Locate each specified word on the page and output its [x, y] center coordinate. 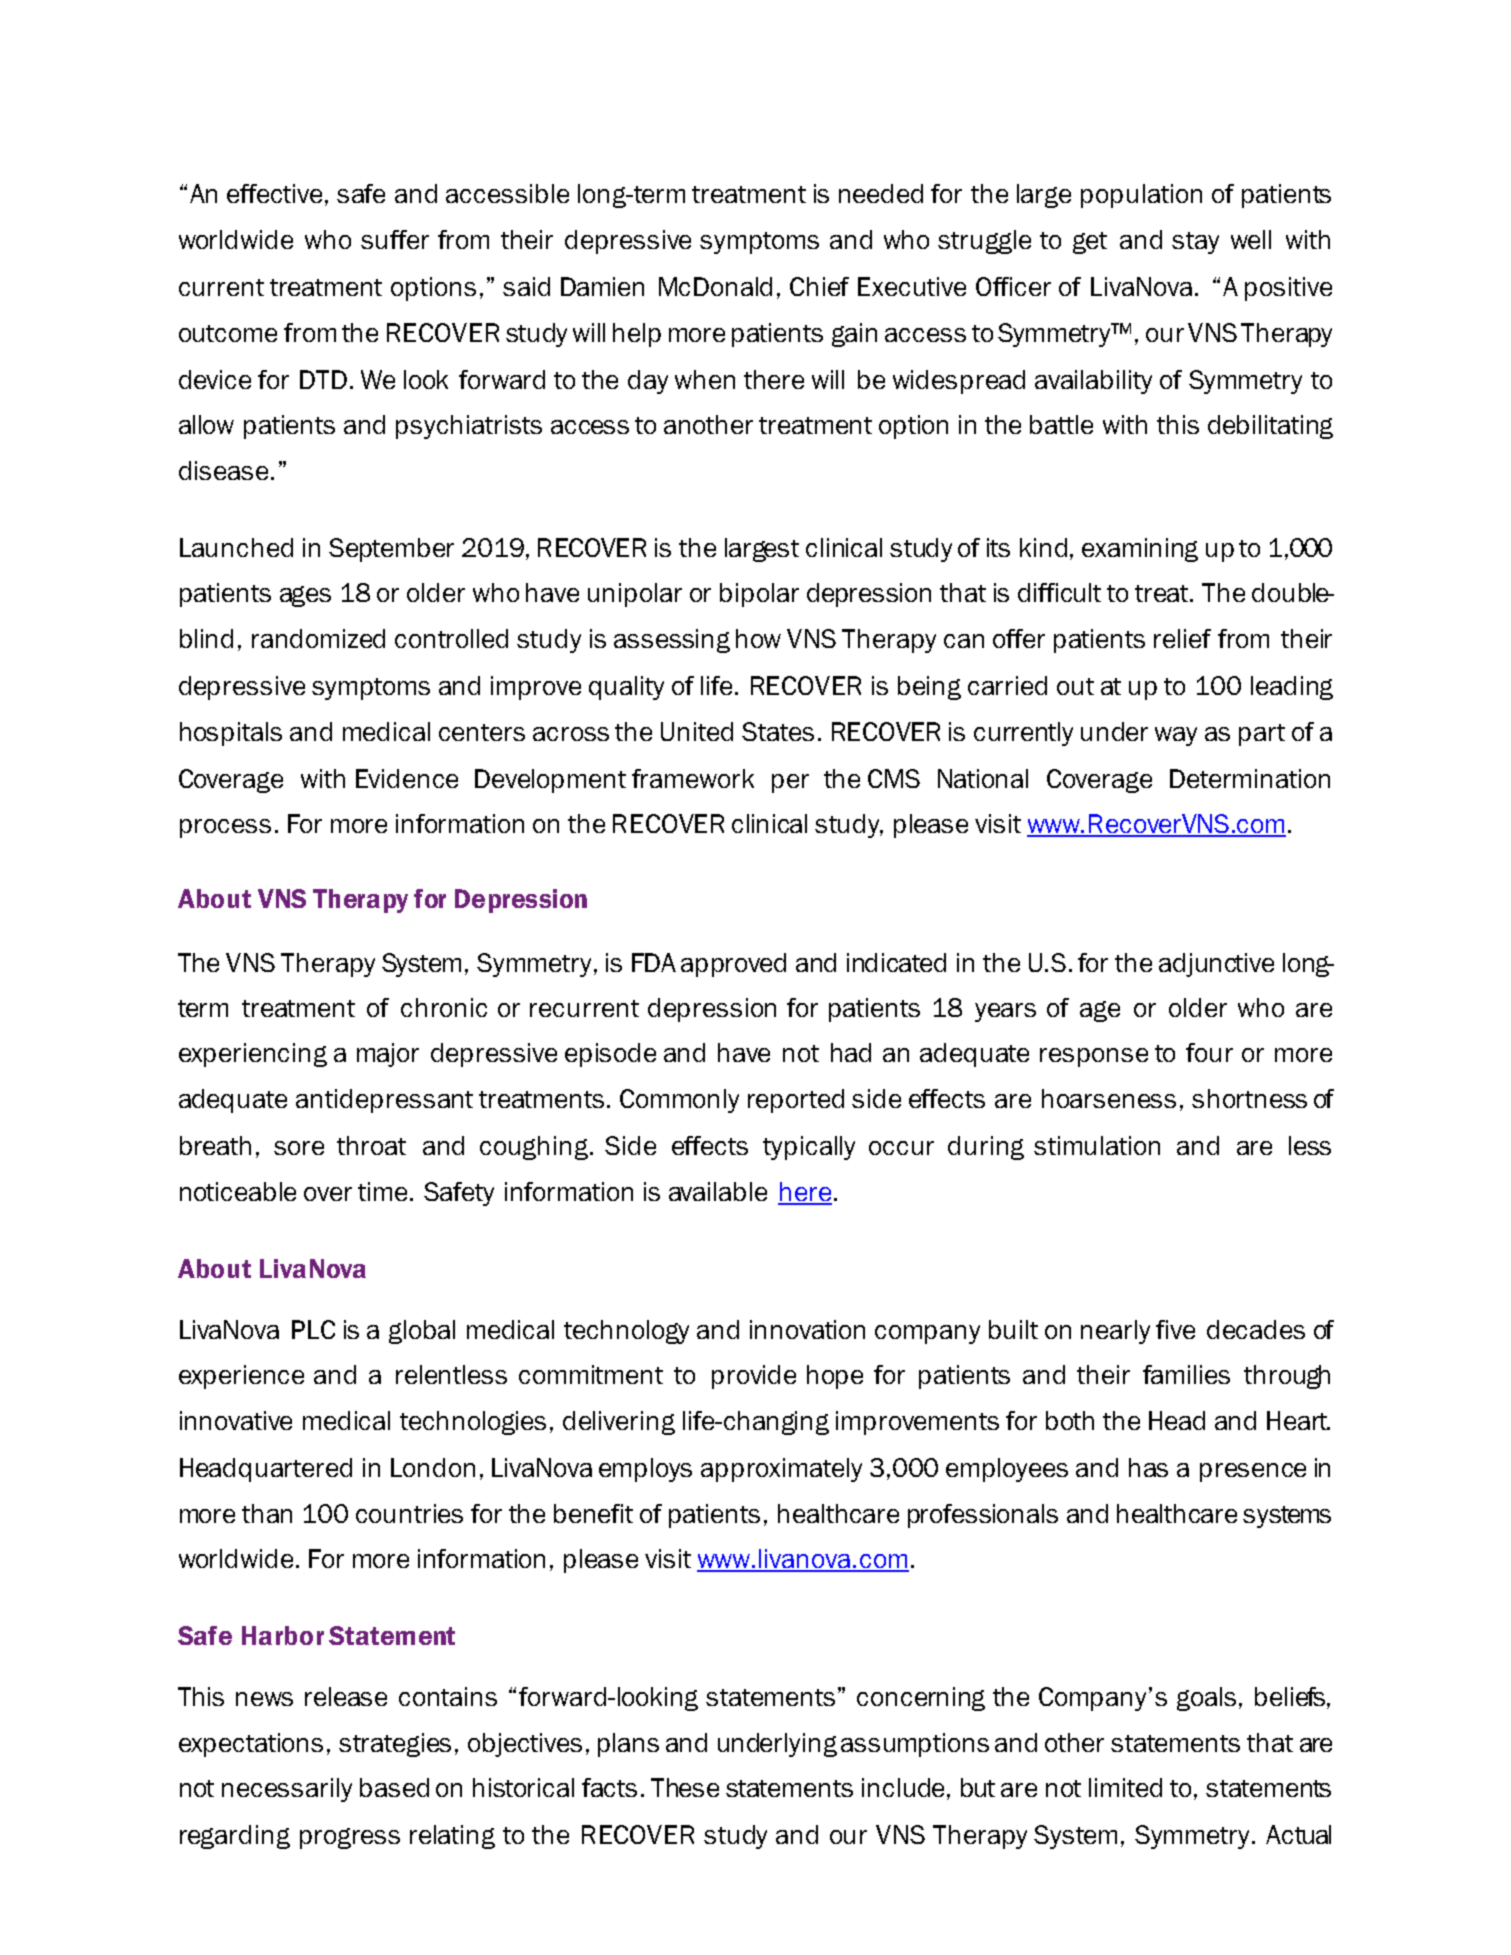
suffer [395, 239]
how [758, 638]
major [388, 1055]
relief [1182, 638]
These [685, 1787]
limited [1125, 1787]
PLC [313, 1329]
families [1186, 1374]
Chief [819, 286]
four [1209, 1052]
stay [1195, 243]
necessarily [287, 1790]
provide [754, 1377]
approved [733, 965]
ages [305, 596]
